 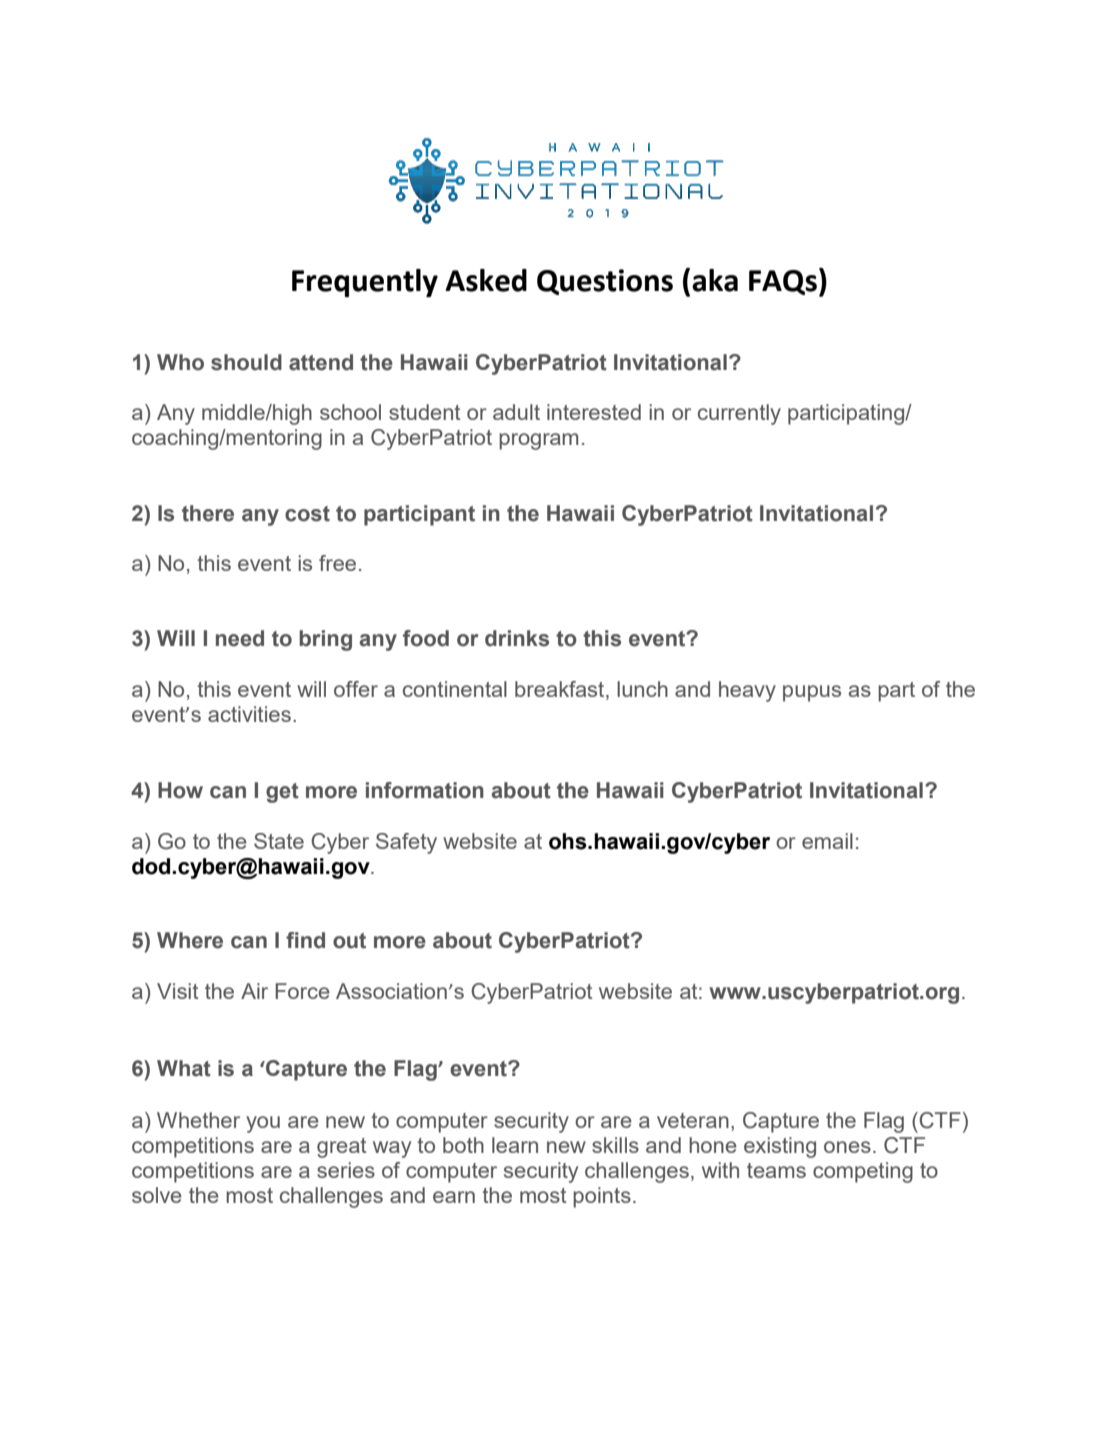 What do you see at coordinates (739, 414) in the image?
I see `currently` at bounding box center [739, 414].
